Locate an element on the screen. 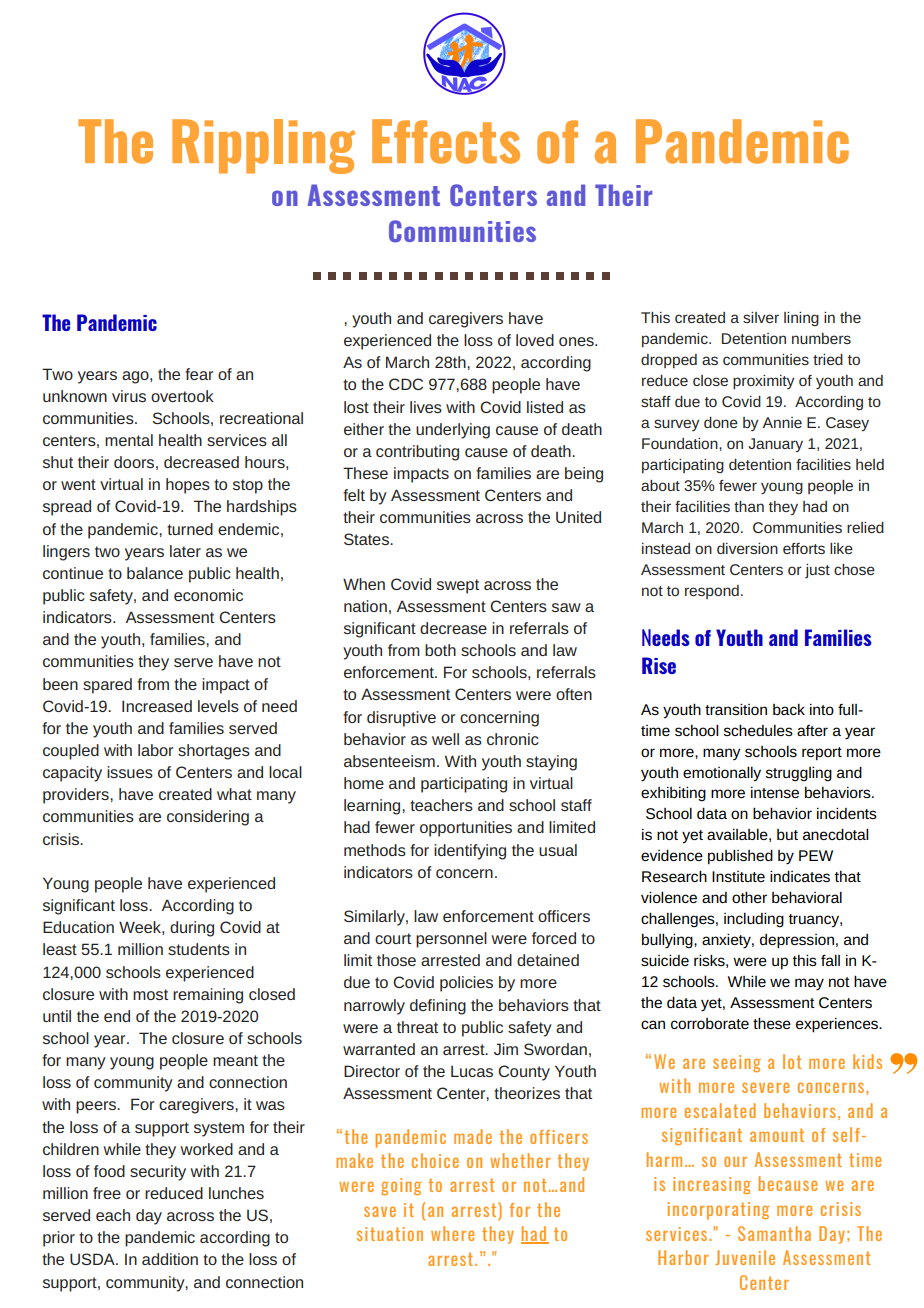  Rippling is located at coordinates (264, 146).
